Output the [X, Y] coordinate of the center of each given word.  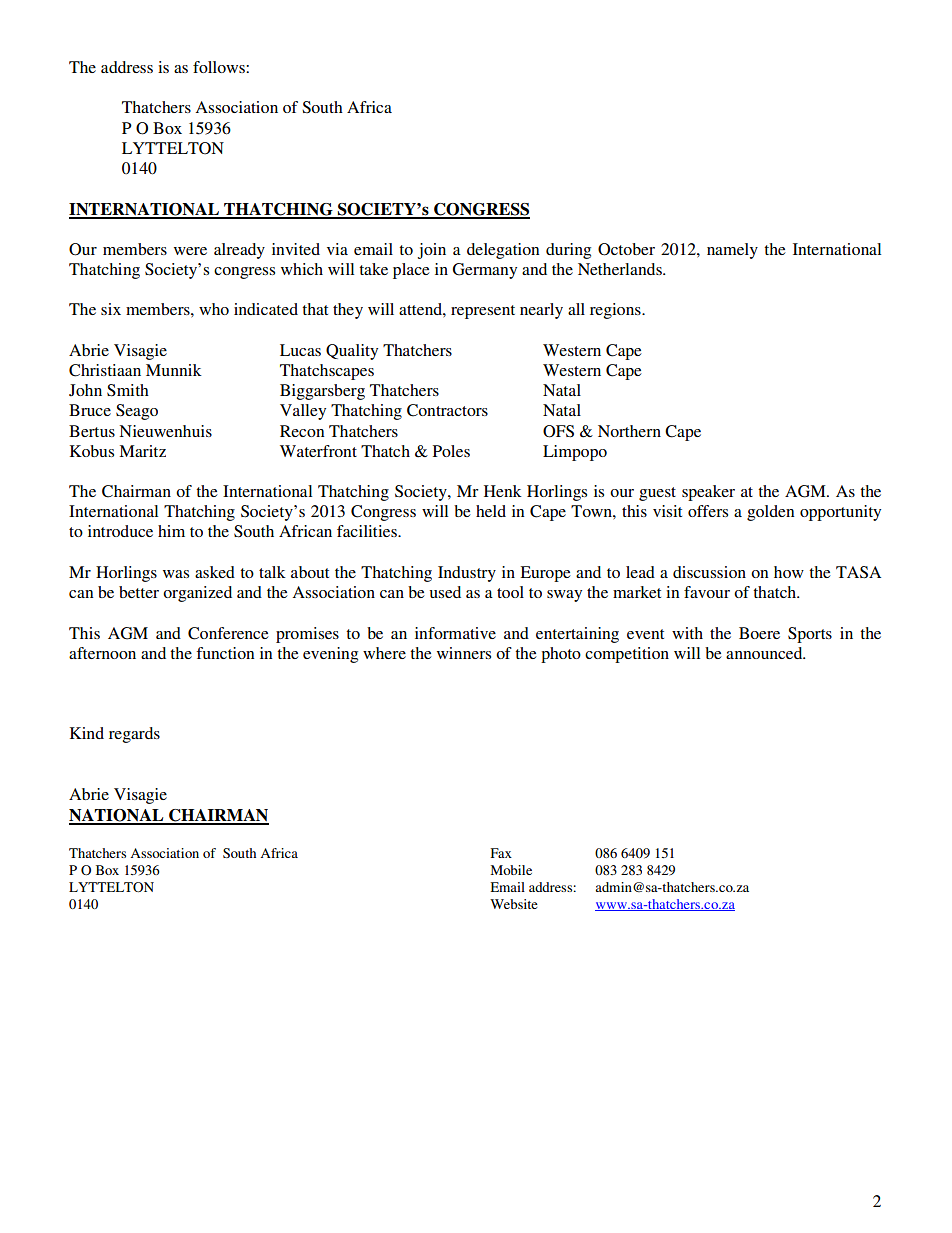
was [176, 574]
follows [220, 67]
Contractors [447, 410]
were [190, 251]
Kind [87, 733]
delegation [503, 251]
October [626, 249]
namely [732, 251]
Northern [629, 431]
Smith [128, 390]
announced [765, 653]
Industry [467, 574]
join [432, 251]
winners [464, 653]
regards [134, 735]
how [789, 572]
